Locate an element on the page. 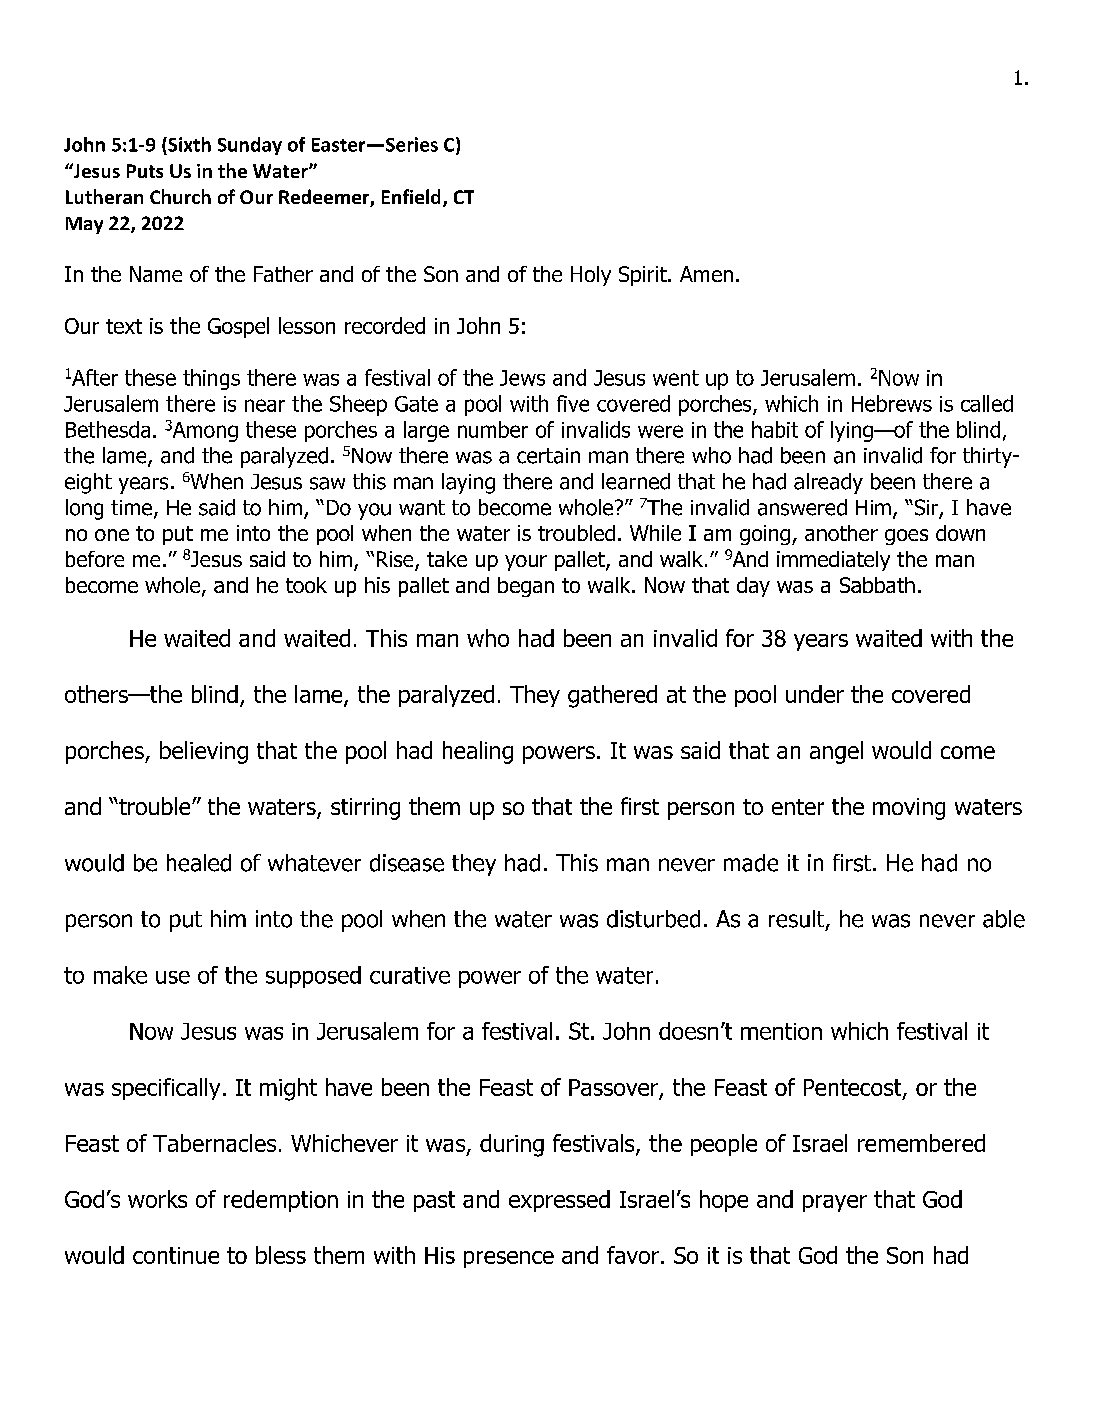 The width and height of the image is (1094, 1416). prayer is located at coordinates (835, 1203).
